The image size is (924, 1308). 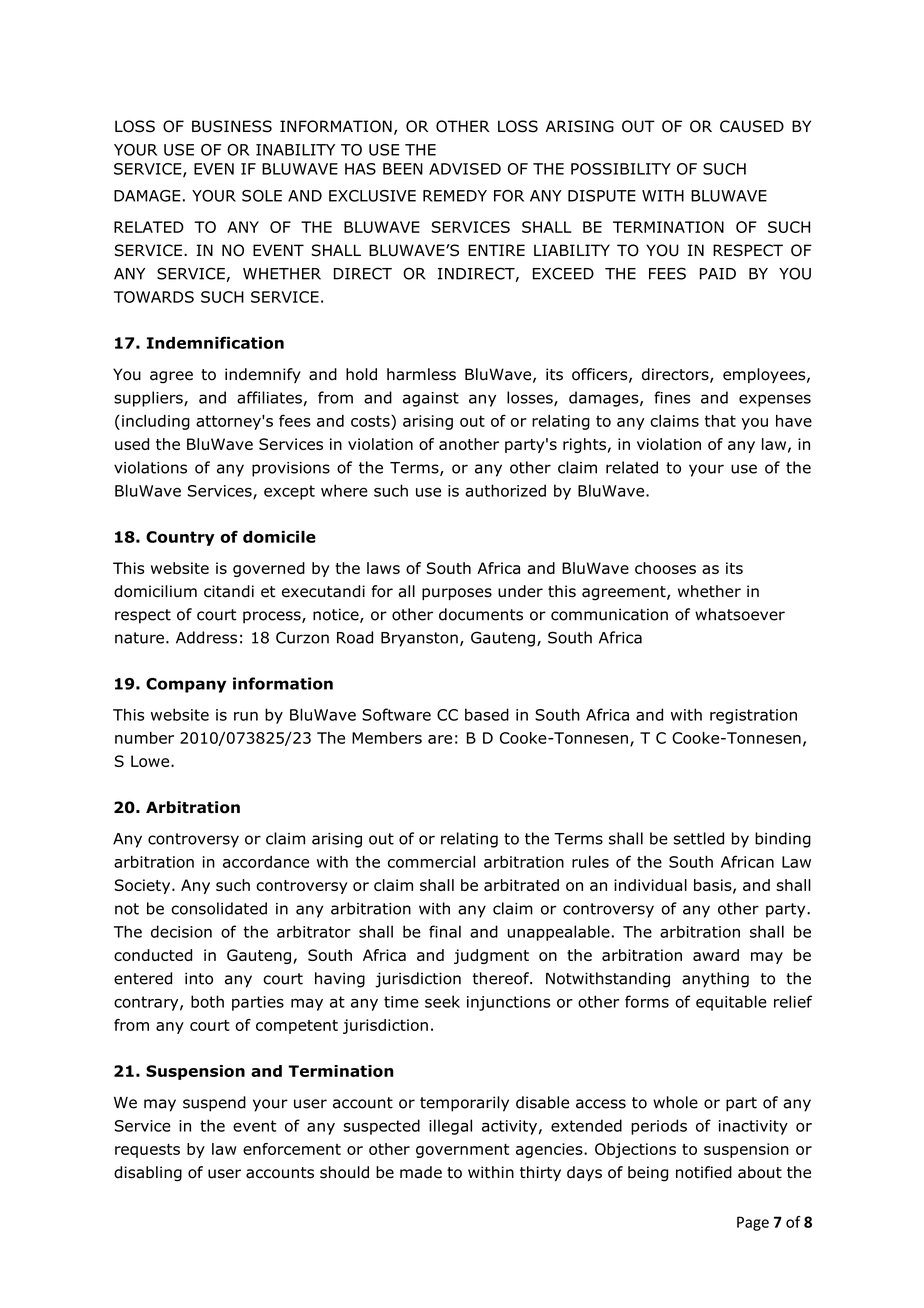 I want to click on ADVISED, so click(x=465, y=169).
